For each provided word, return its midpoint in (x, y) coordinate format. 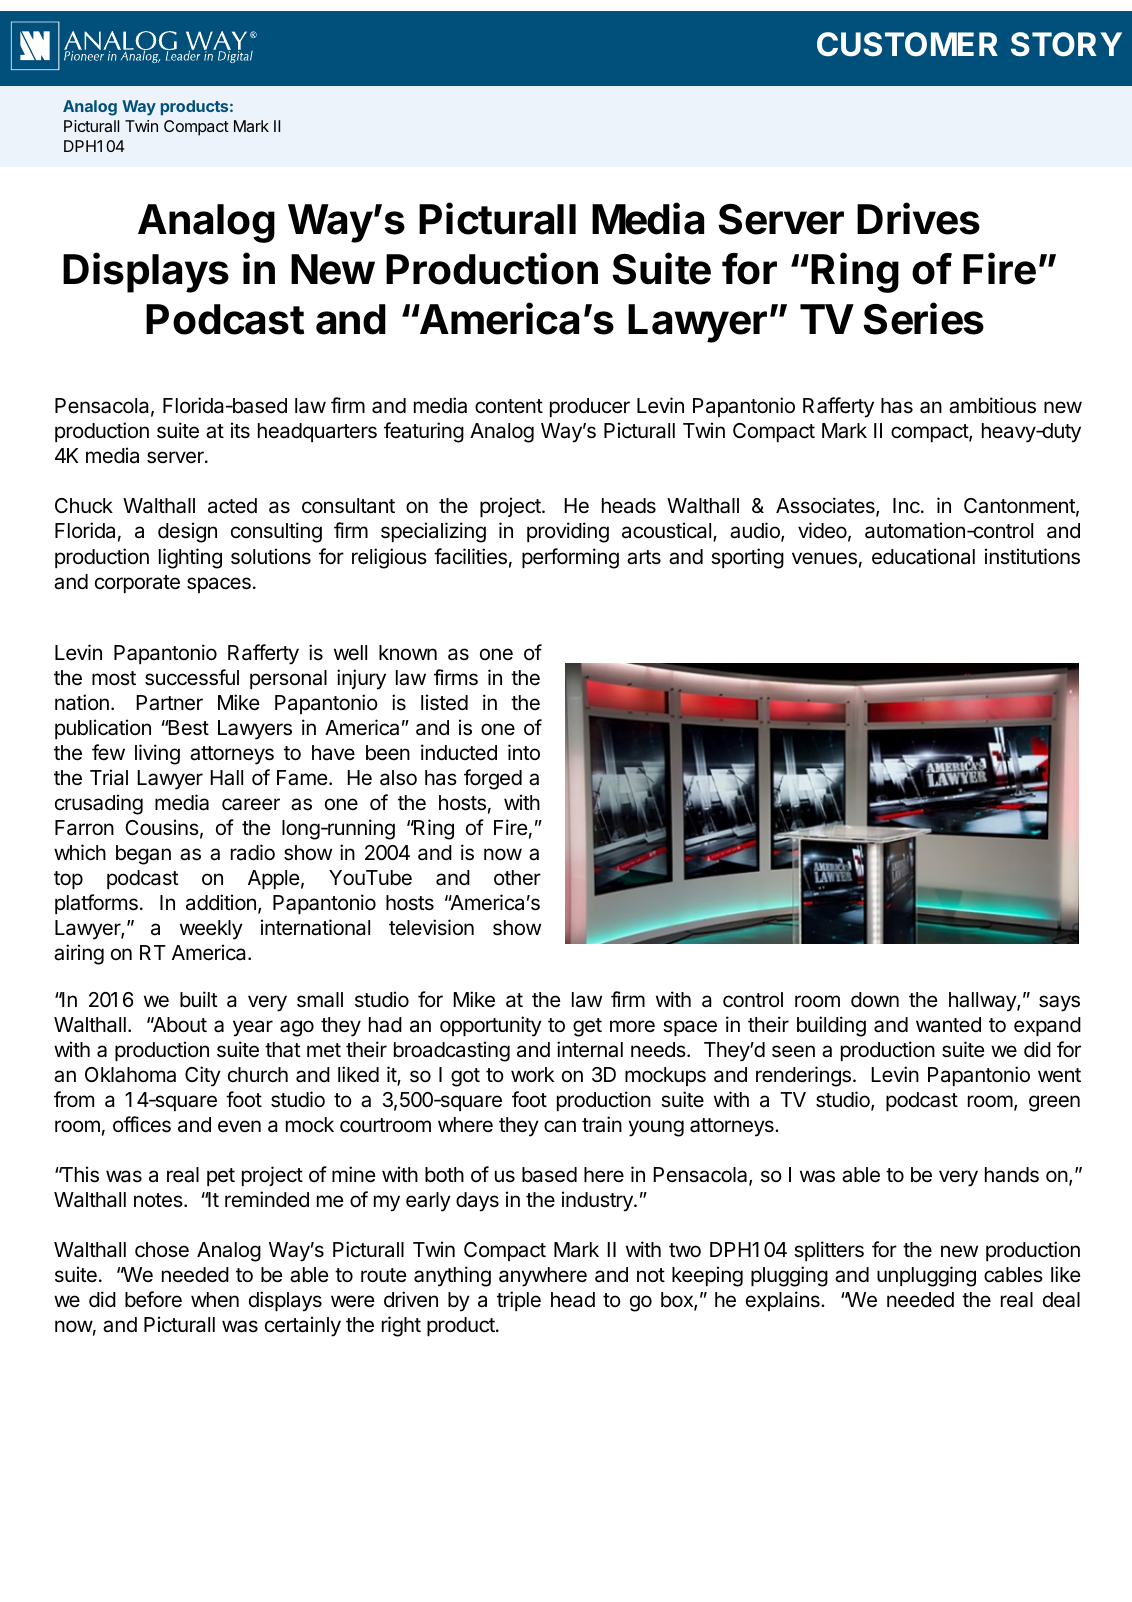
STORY (1066, 44)
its (240, 430)
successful (192, 677)
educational (923, 556)
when (215, 1300)
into (524, 752)
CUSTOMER (907, 44)
